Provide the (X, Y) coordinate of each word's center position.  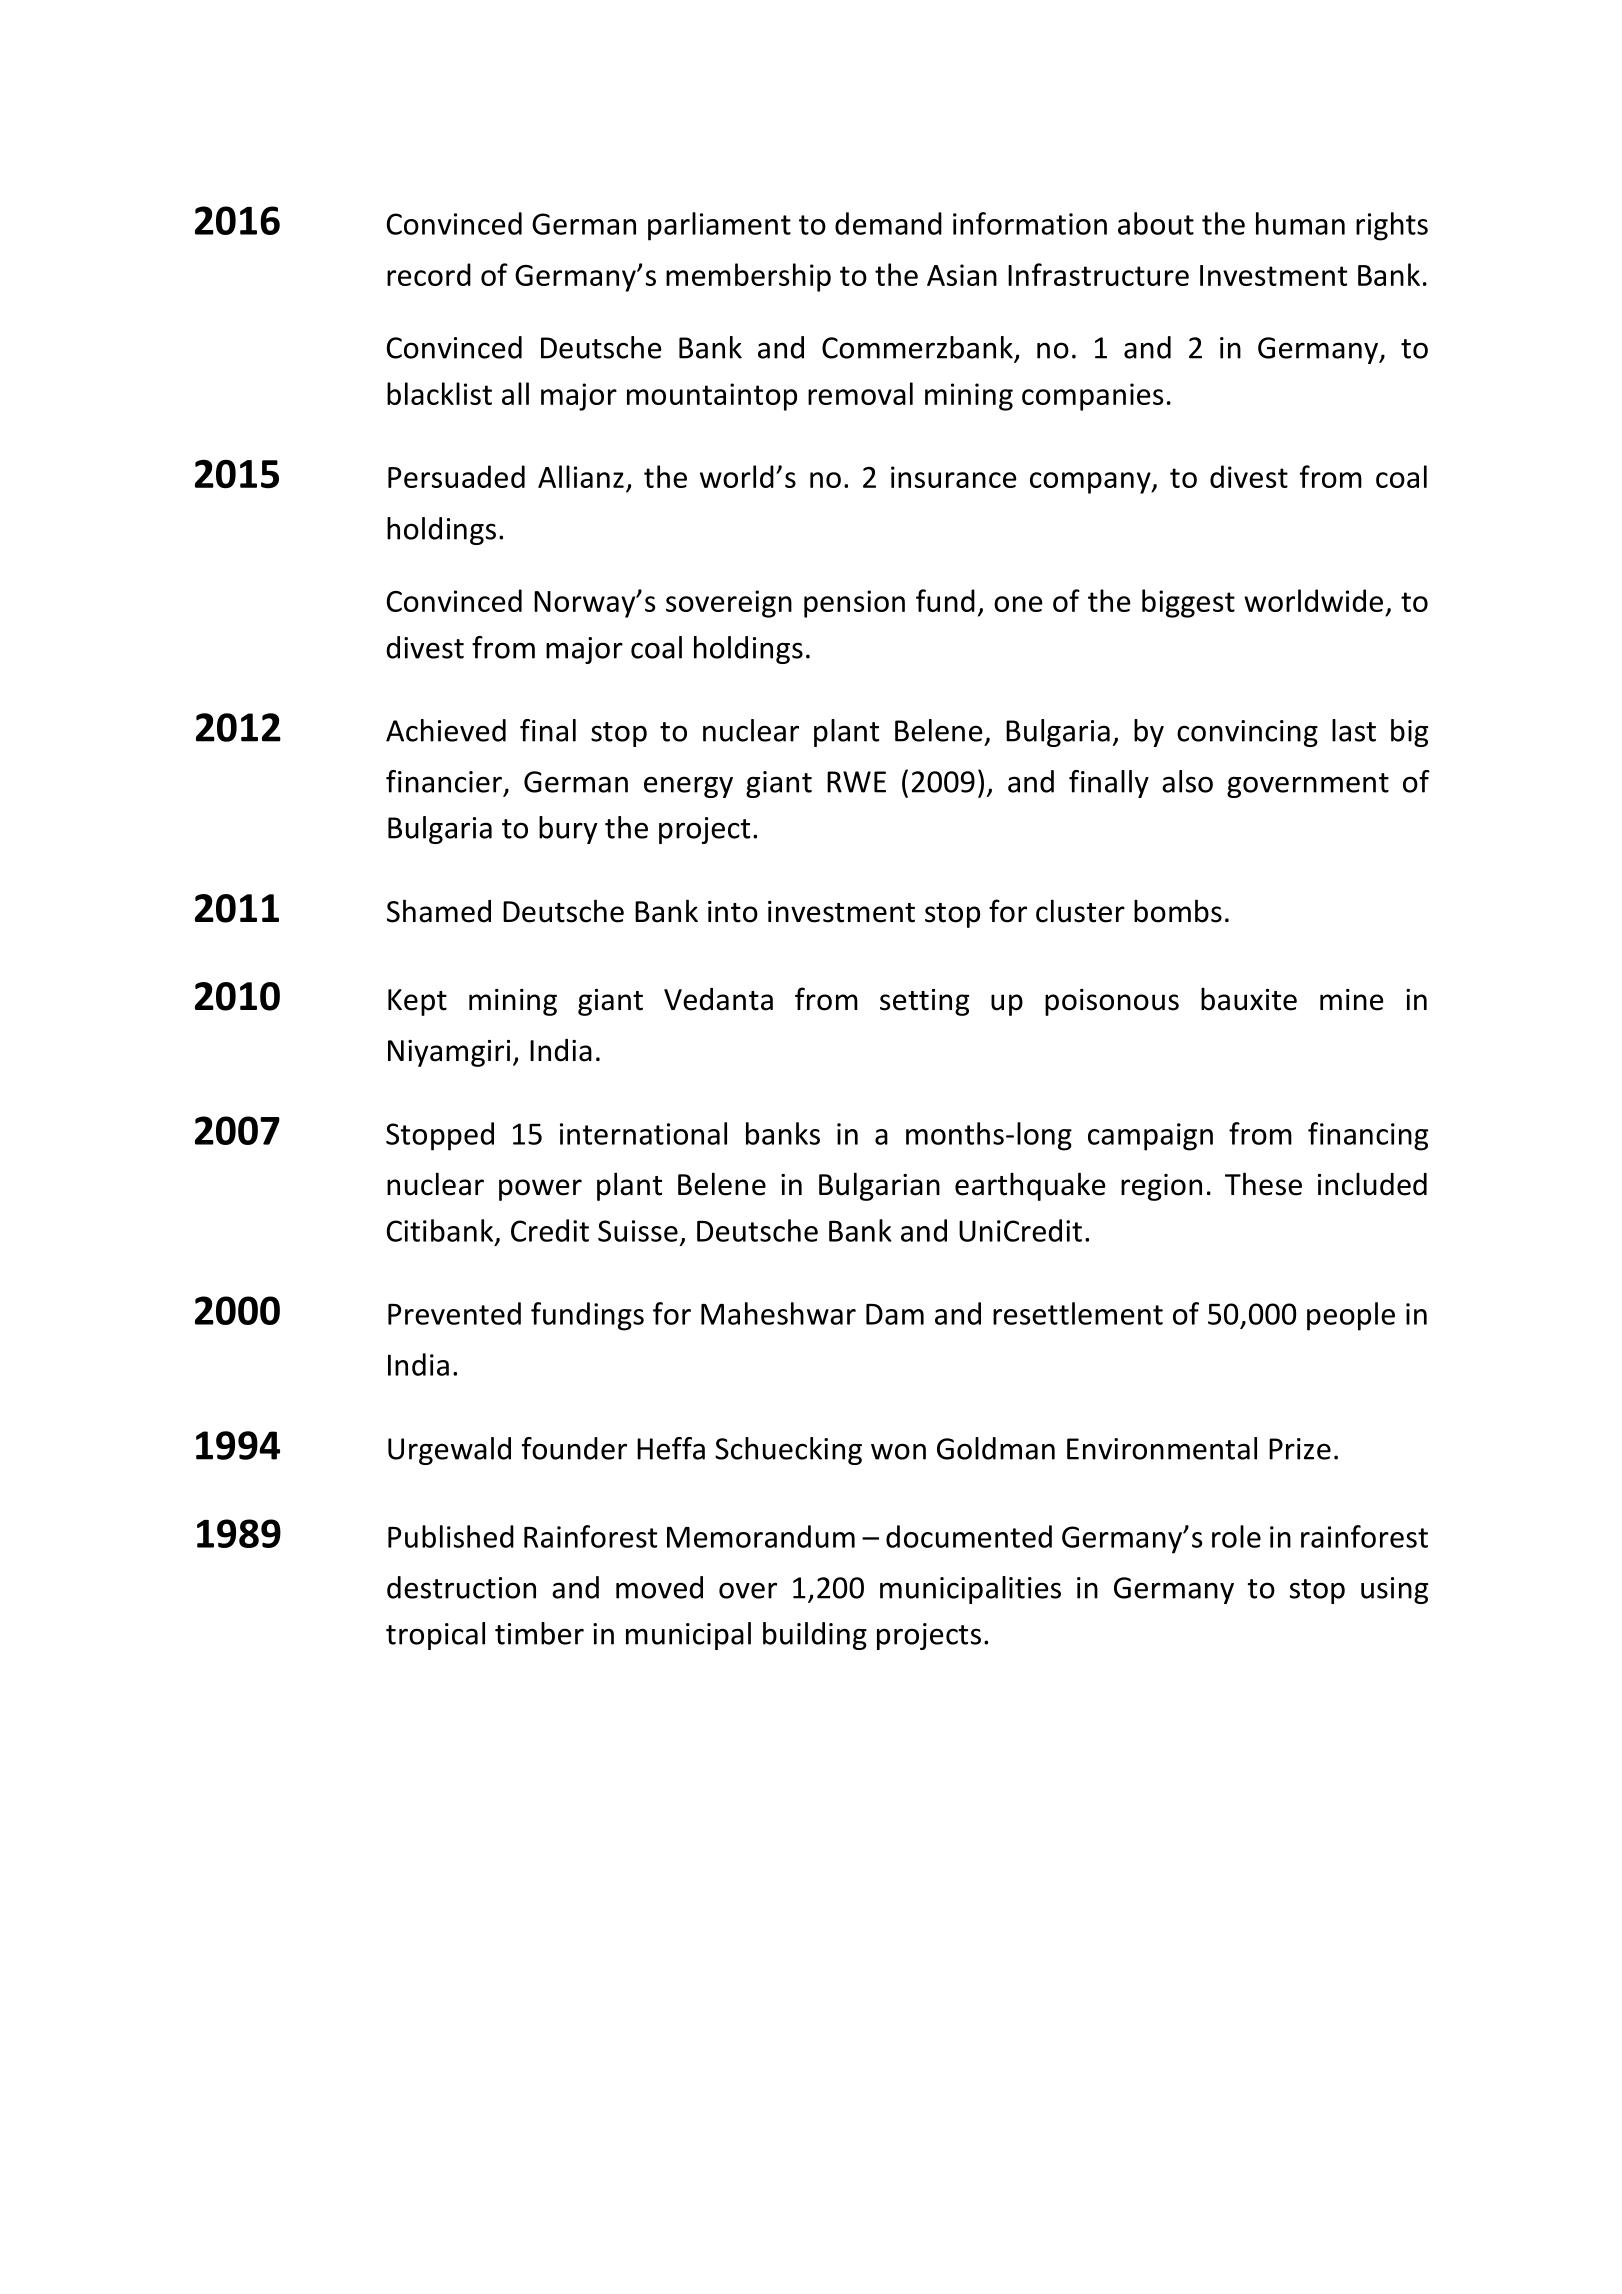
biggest (1188, 603)
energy (688, 787)
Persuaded (456, 476)
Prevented (454, 1313)
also (1187, 781)
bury (568, 830)
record (429, 274)
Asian (962, 275)
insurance (953, 477)
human (1300, 223)
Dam (895, 1314)
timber (539, 1633)
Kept (417, 1002)
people (1351, 1316)
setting (924, 1002)
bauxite (1249, 999)
